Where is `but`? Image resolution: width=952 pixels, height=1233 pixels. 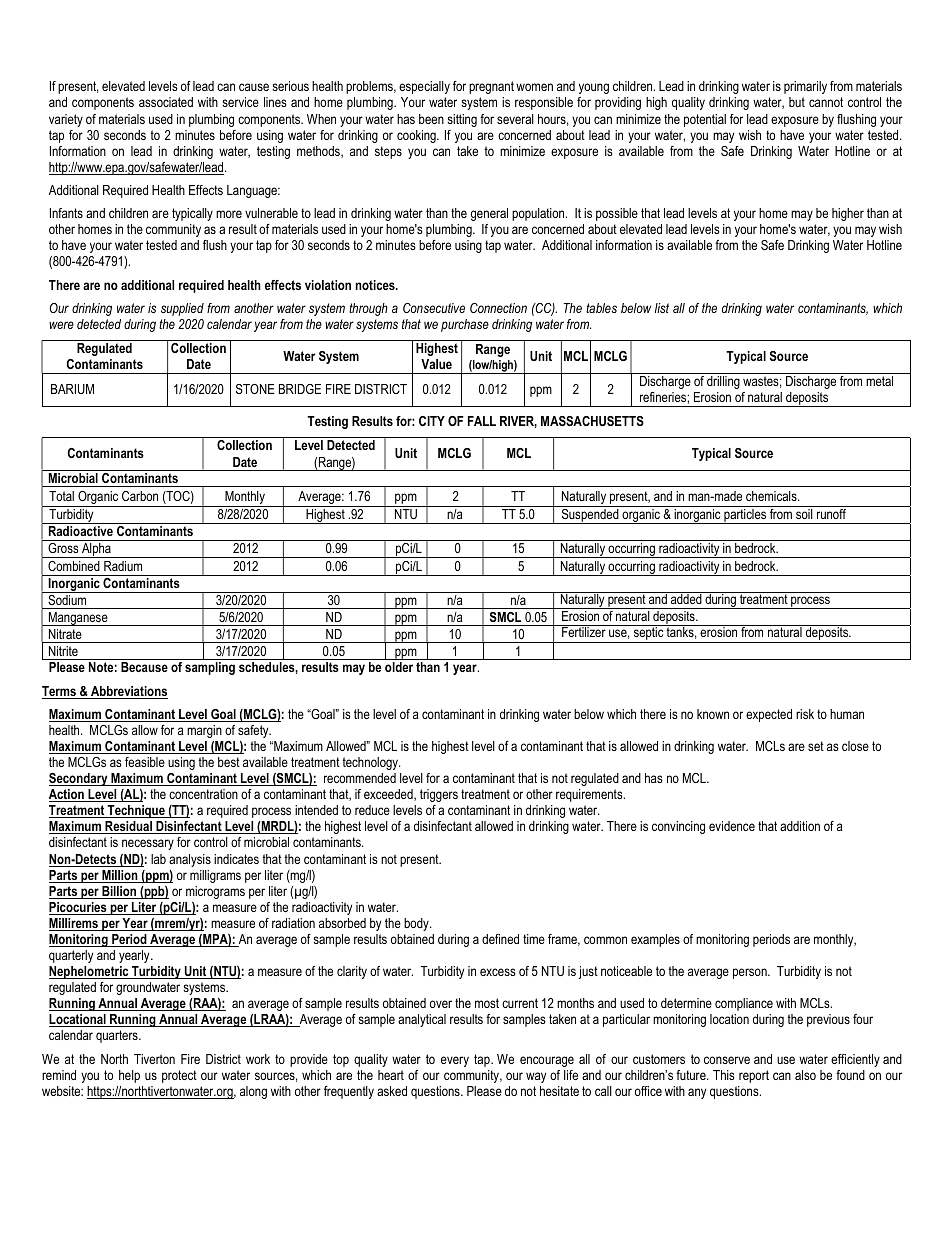
but is located at coordinates (797, 102).
